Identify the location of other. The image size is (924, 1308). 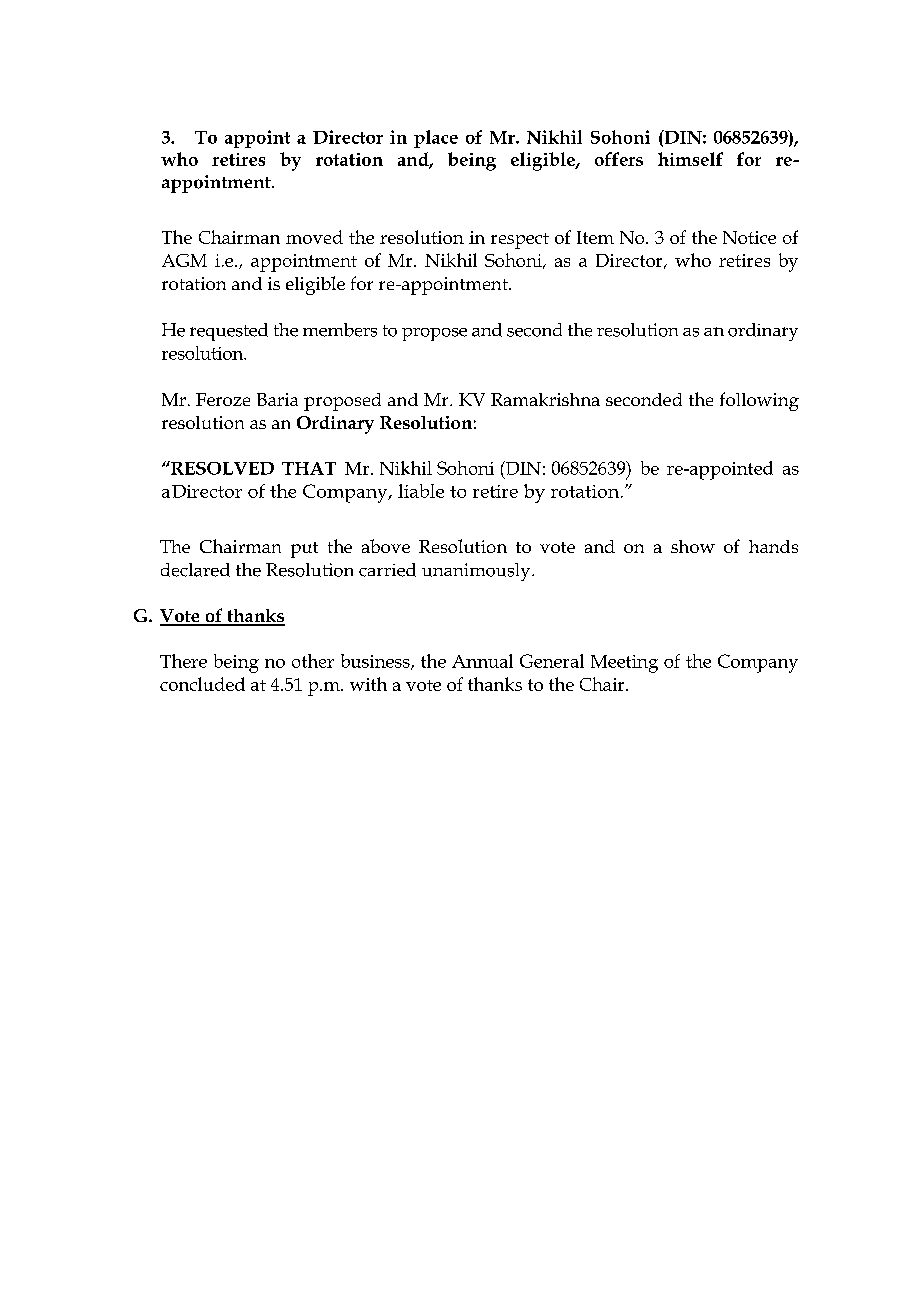
(313, 661).
